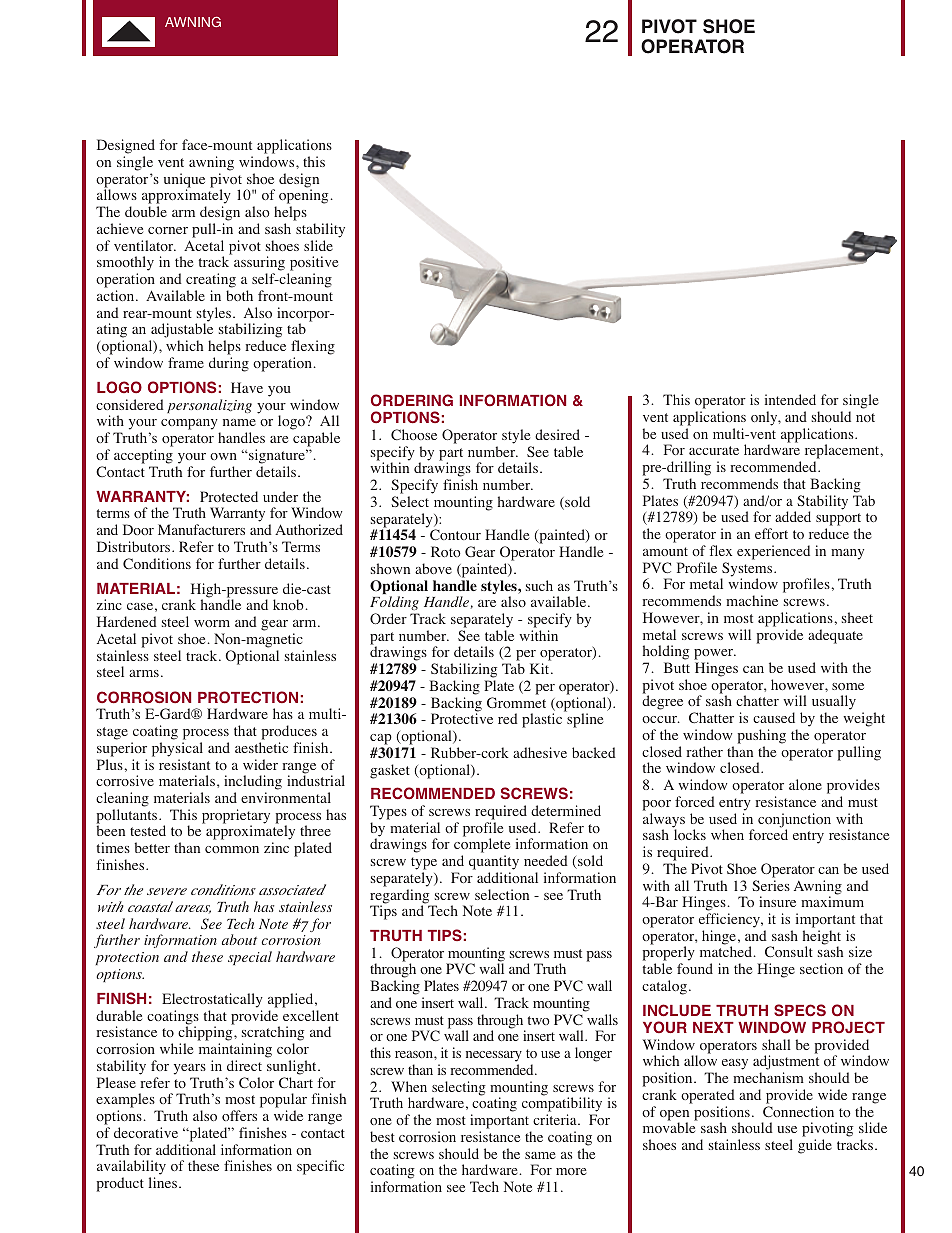  Describe the element at coordinates (790, 399) in the image. I see `intended` at that location.
